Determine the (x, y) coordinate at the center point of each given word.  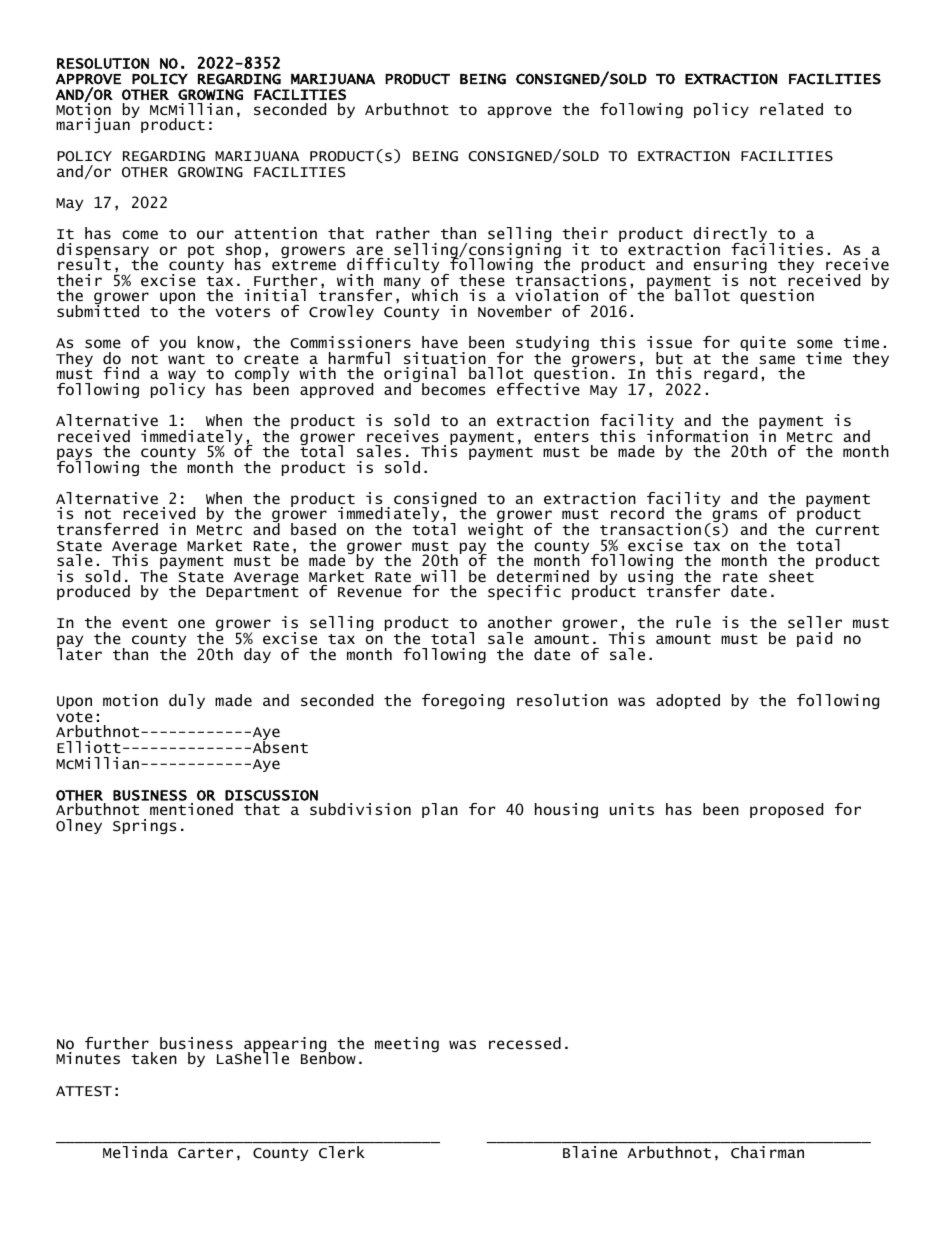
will (438, 576)
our (210, 234)
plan (440, 810)
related (791, 109)
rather (403, 233)
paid (814, 639)
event (145, 623)
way (182, 377)
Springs (144, 826)
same (777, 359)
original (420, 376)
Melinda (135, 1152)
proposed (786, 810)
